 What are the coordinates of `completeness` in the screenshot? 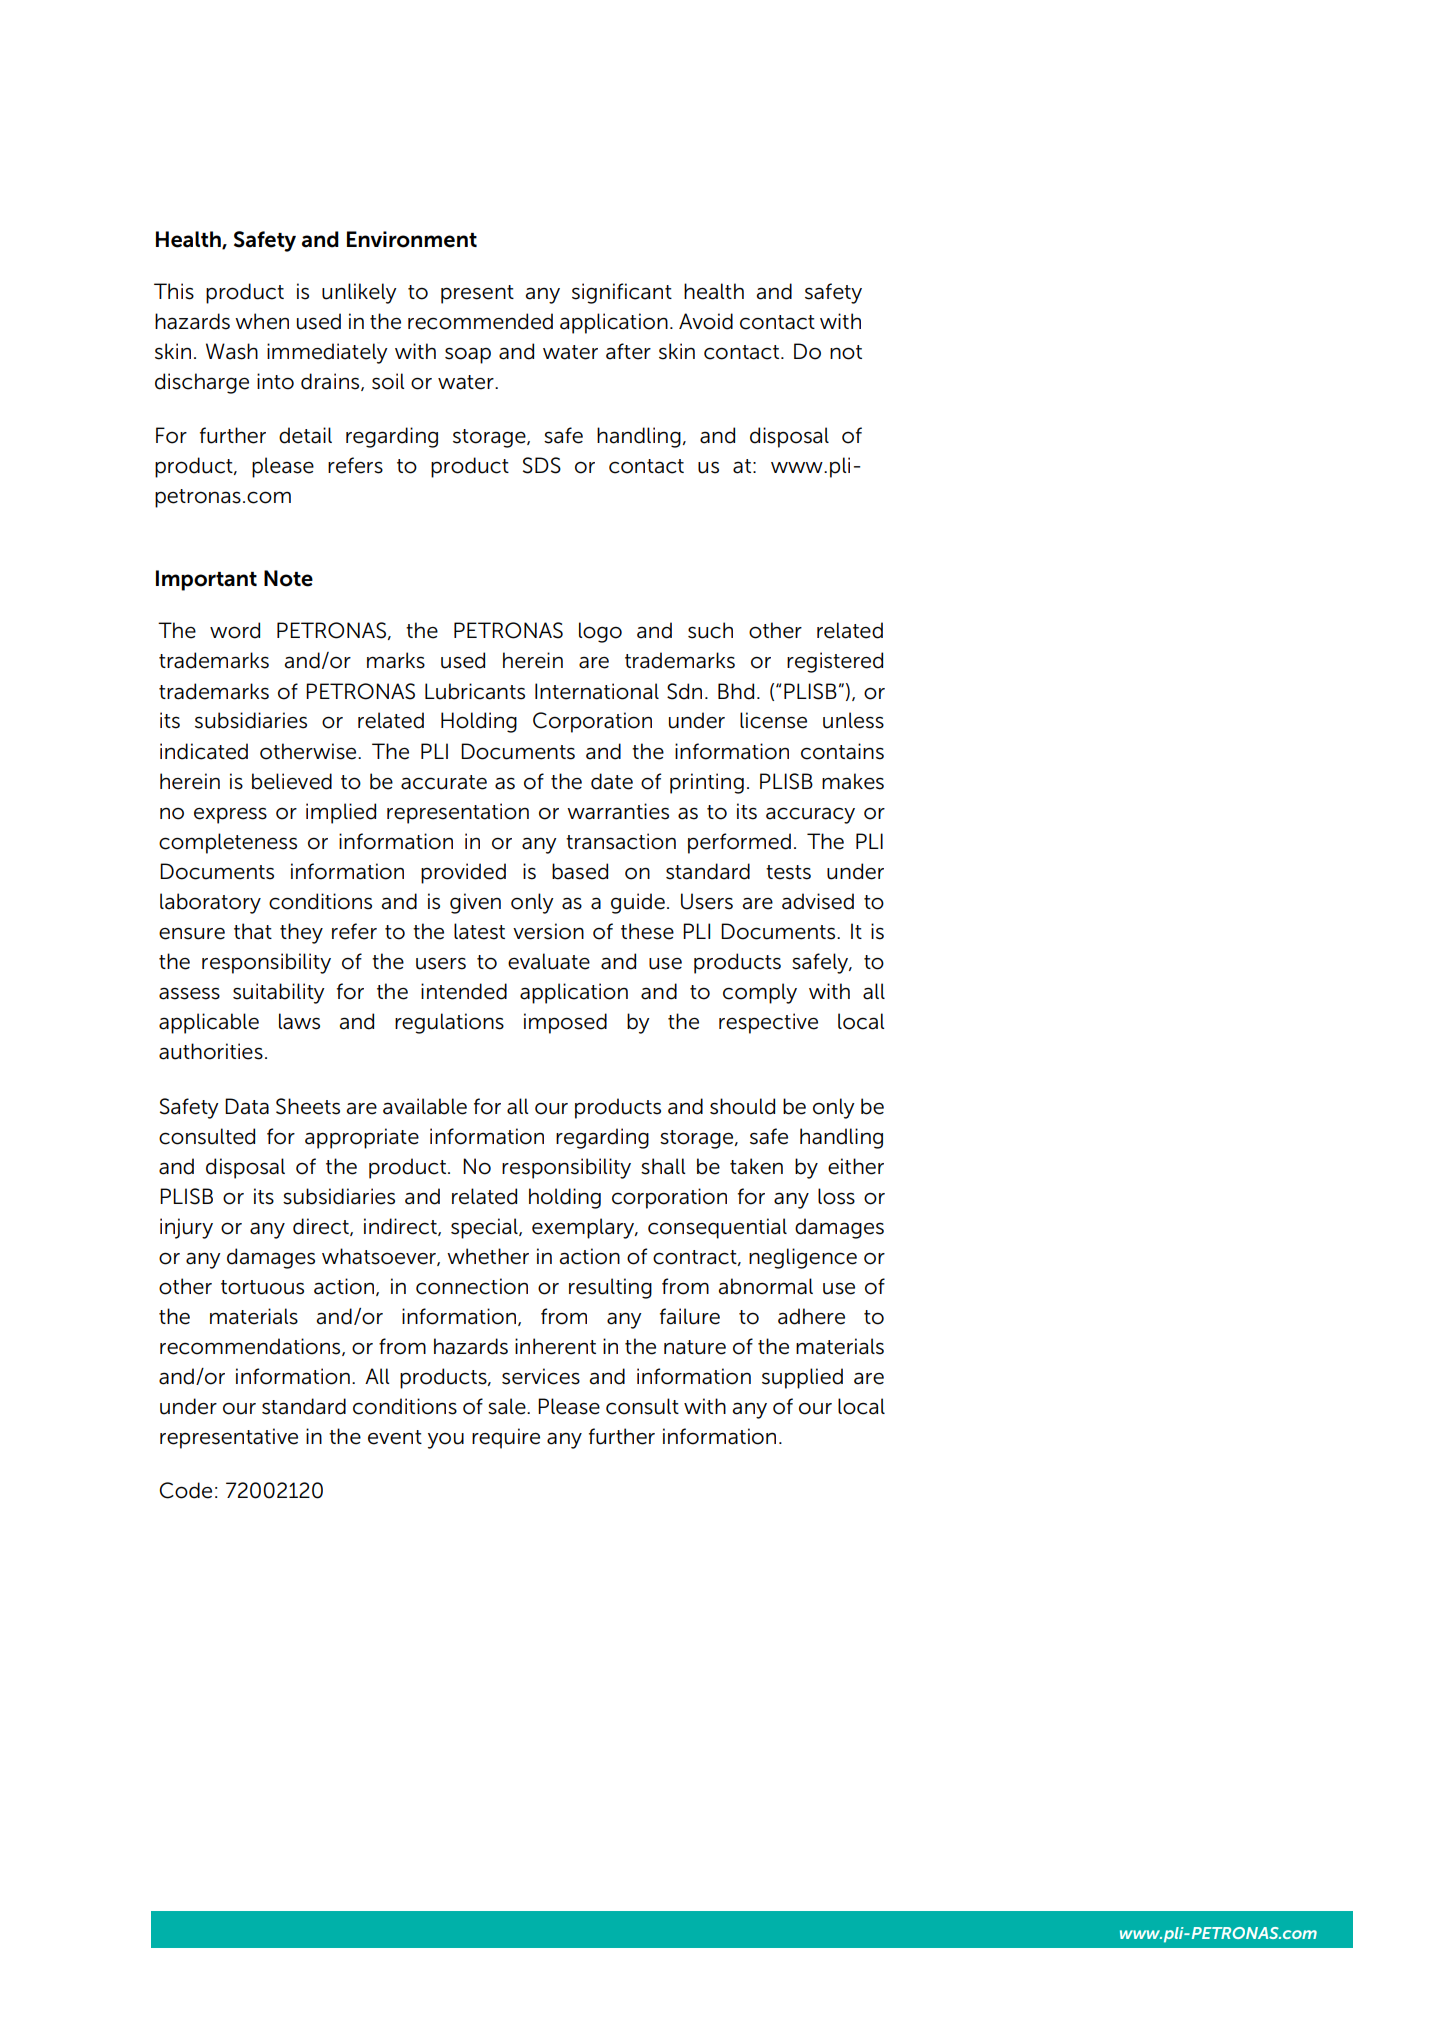 It's located at (228, 843).
